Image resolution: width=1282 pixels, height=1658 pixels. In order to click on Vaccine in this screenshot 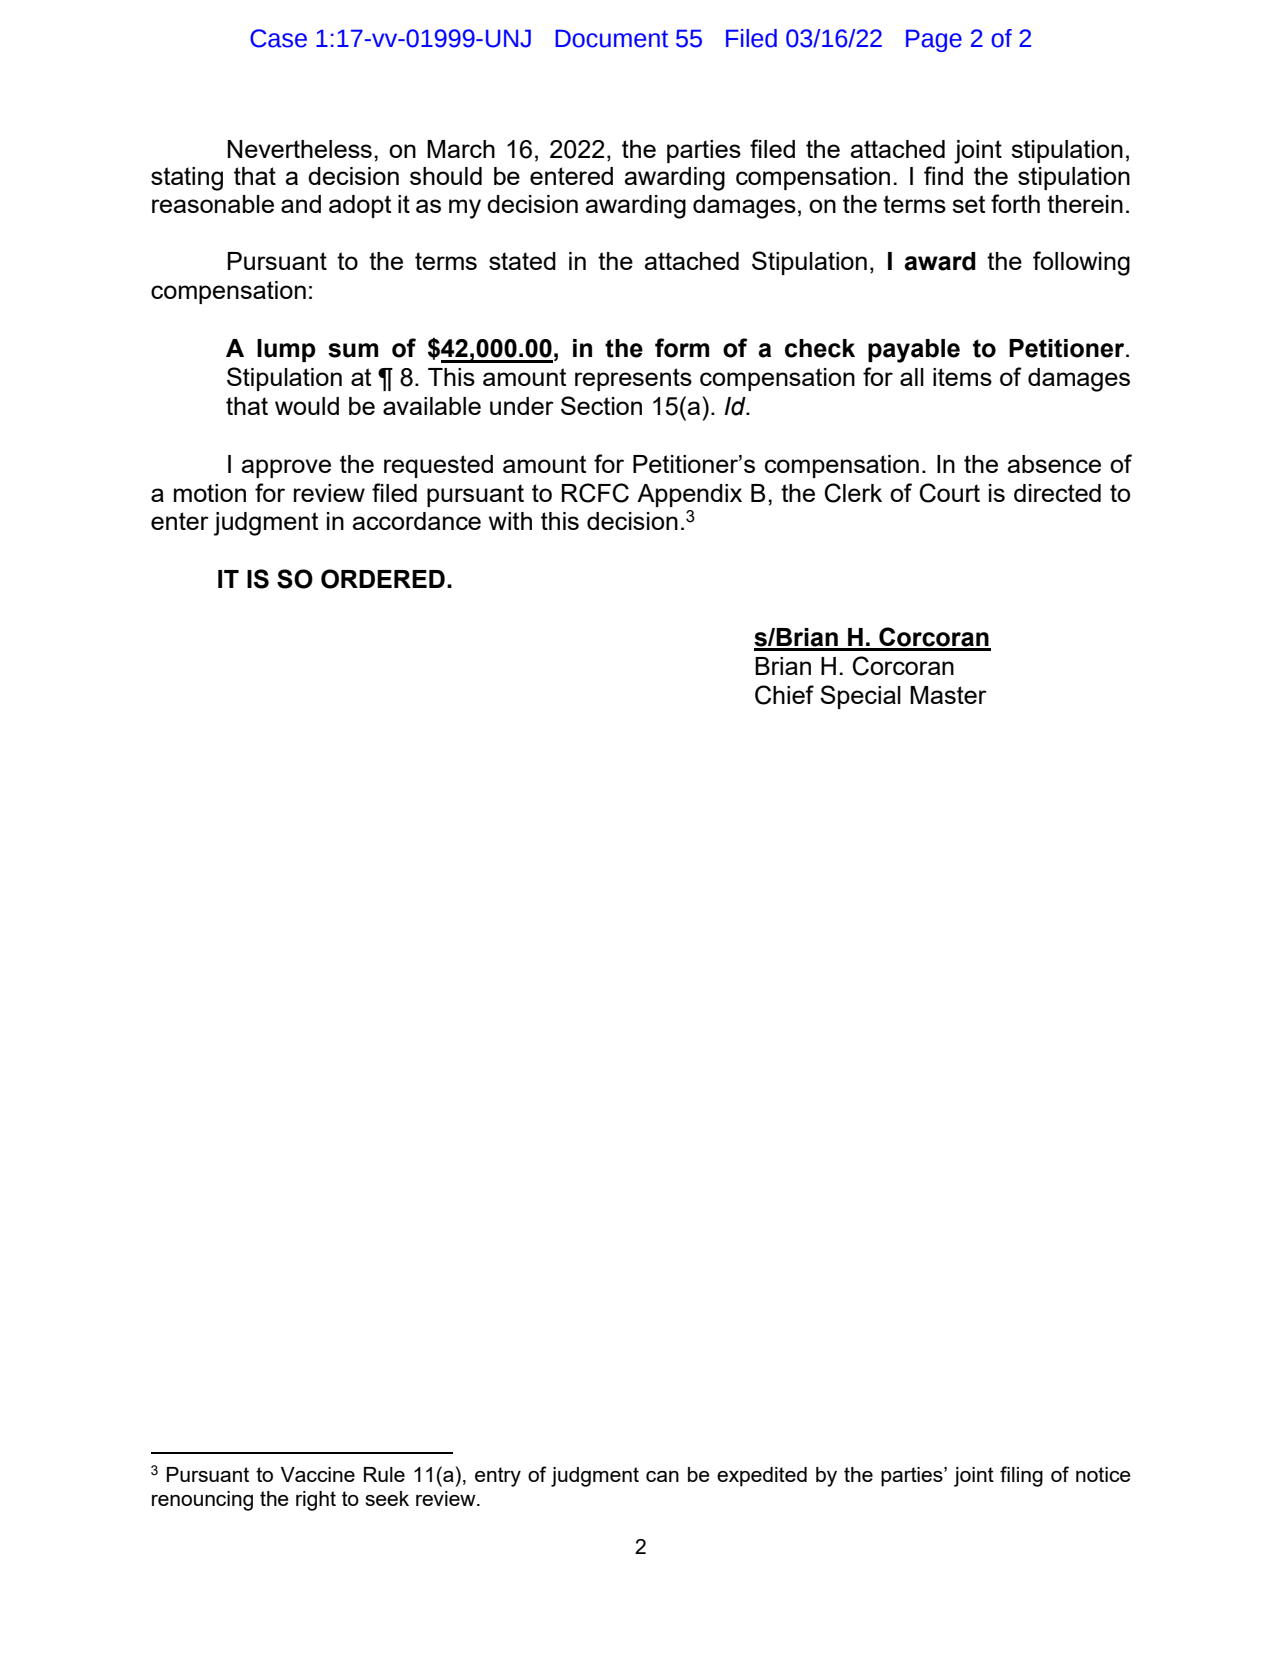, I will do `click(318, 1474)`.
